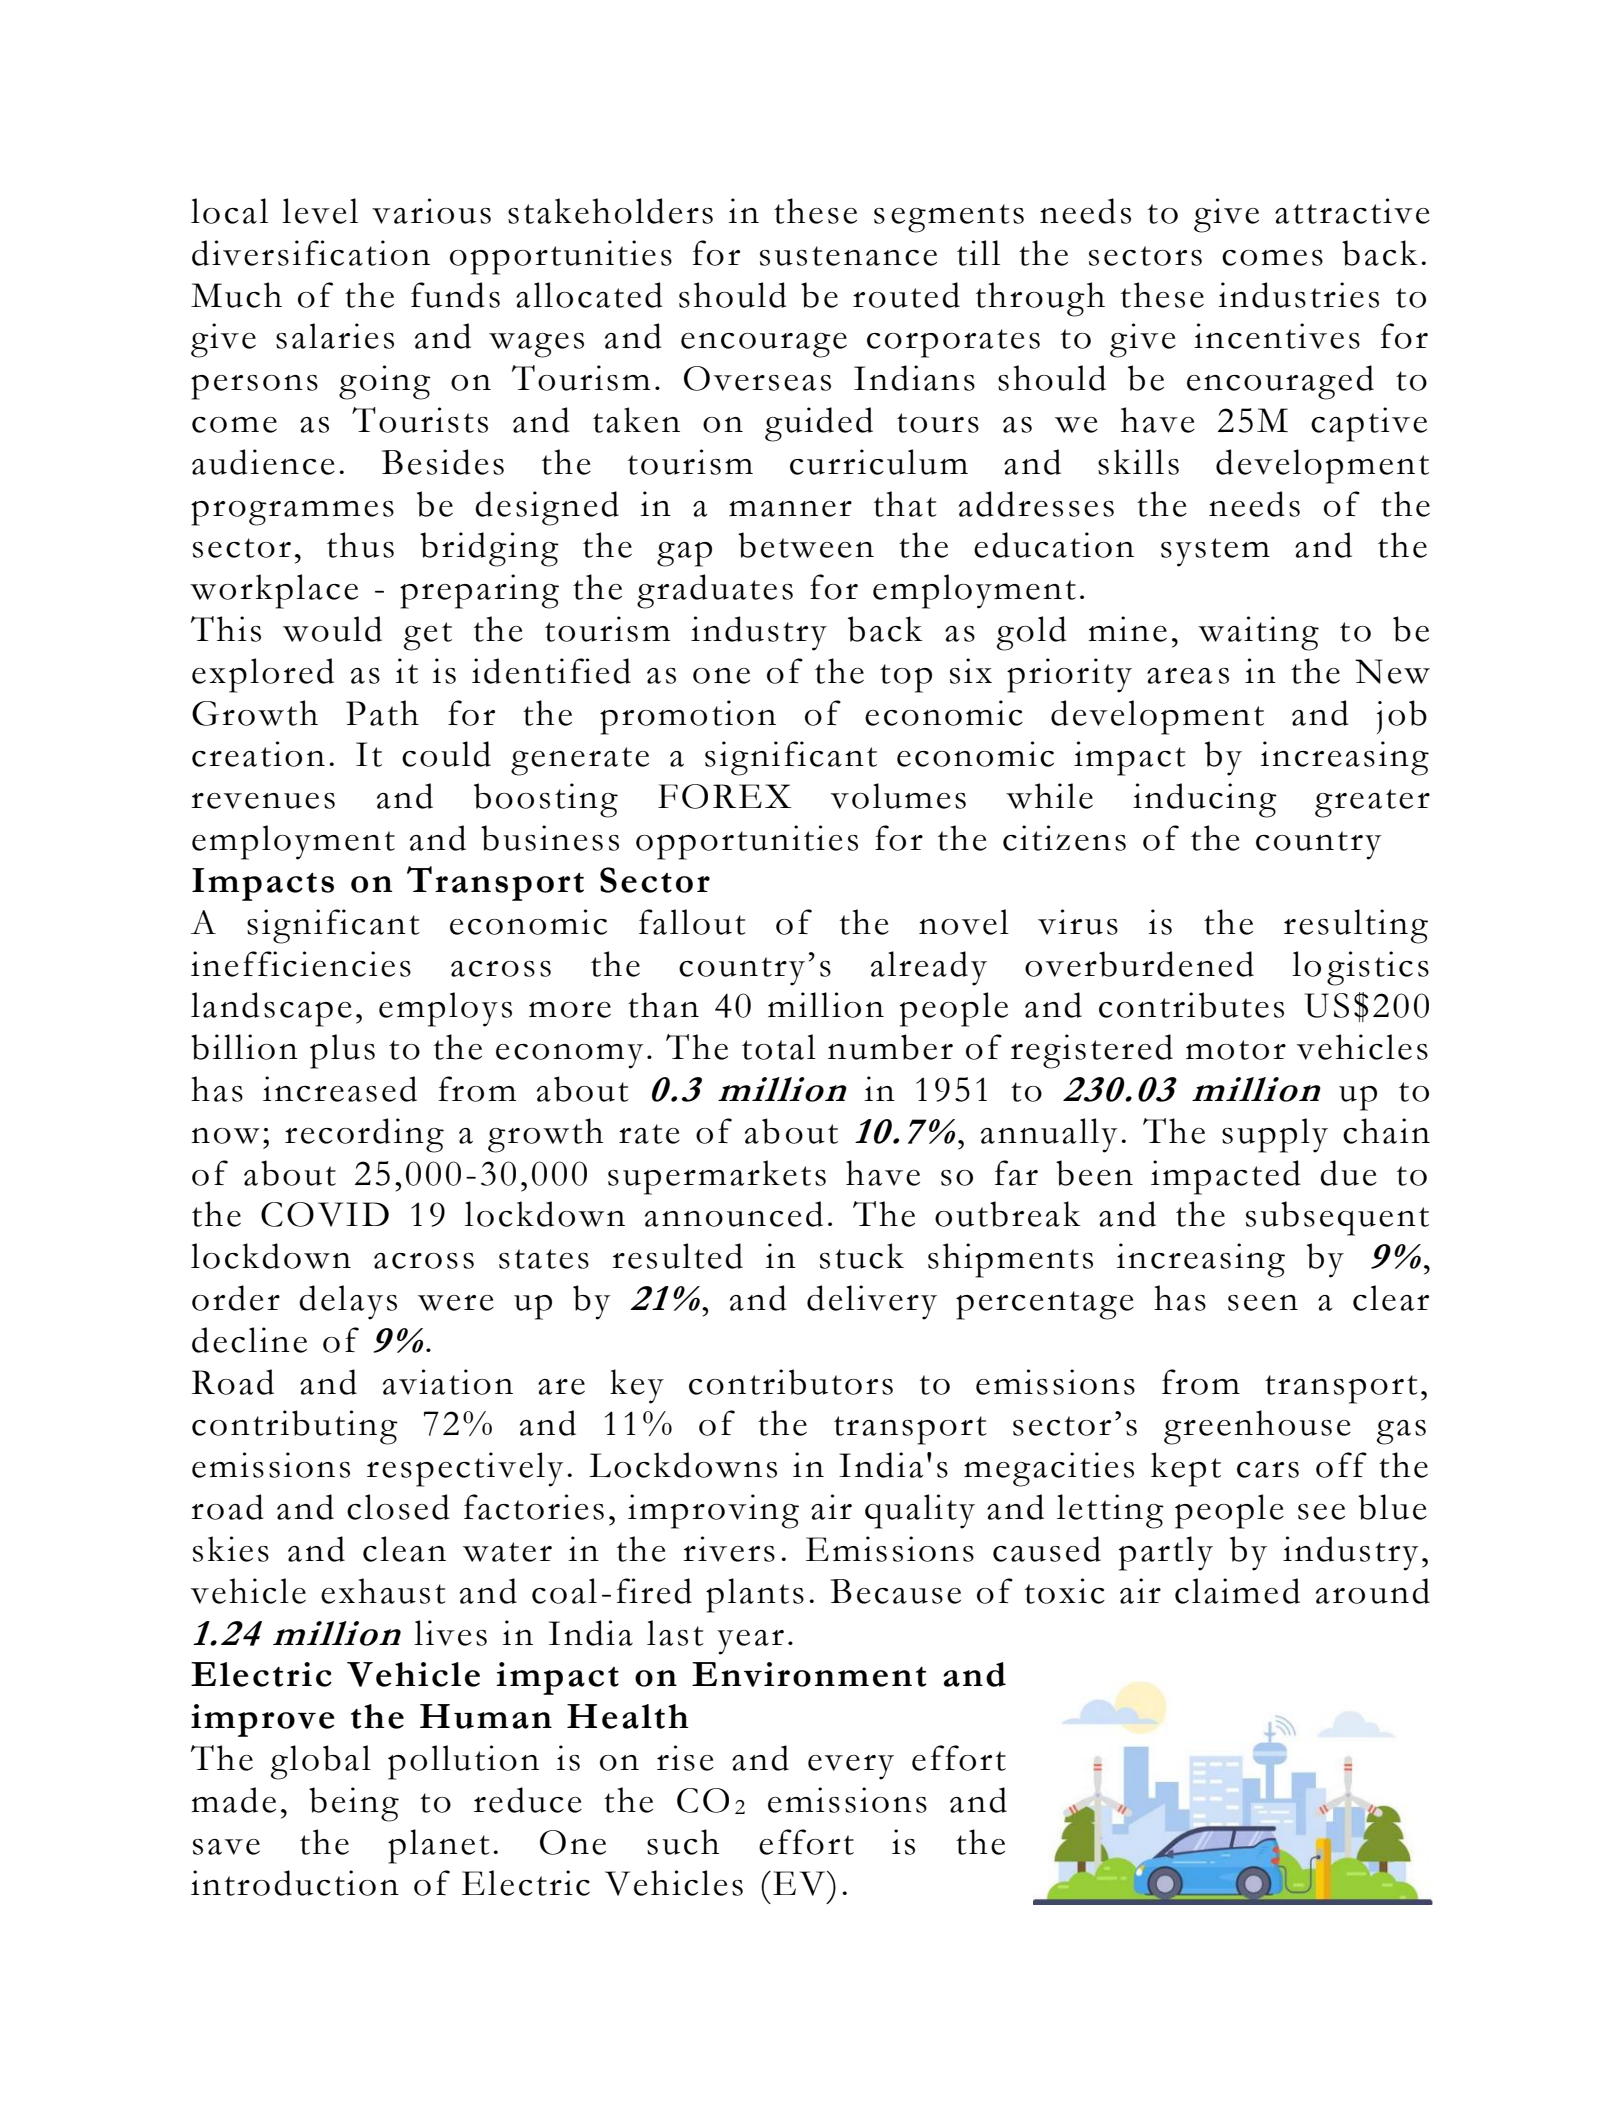  Describe the element at coordinates (325, 1214) in the page. I see `COVID` at that location.
